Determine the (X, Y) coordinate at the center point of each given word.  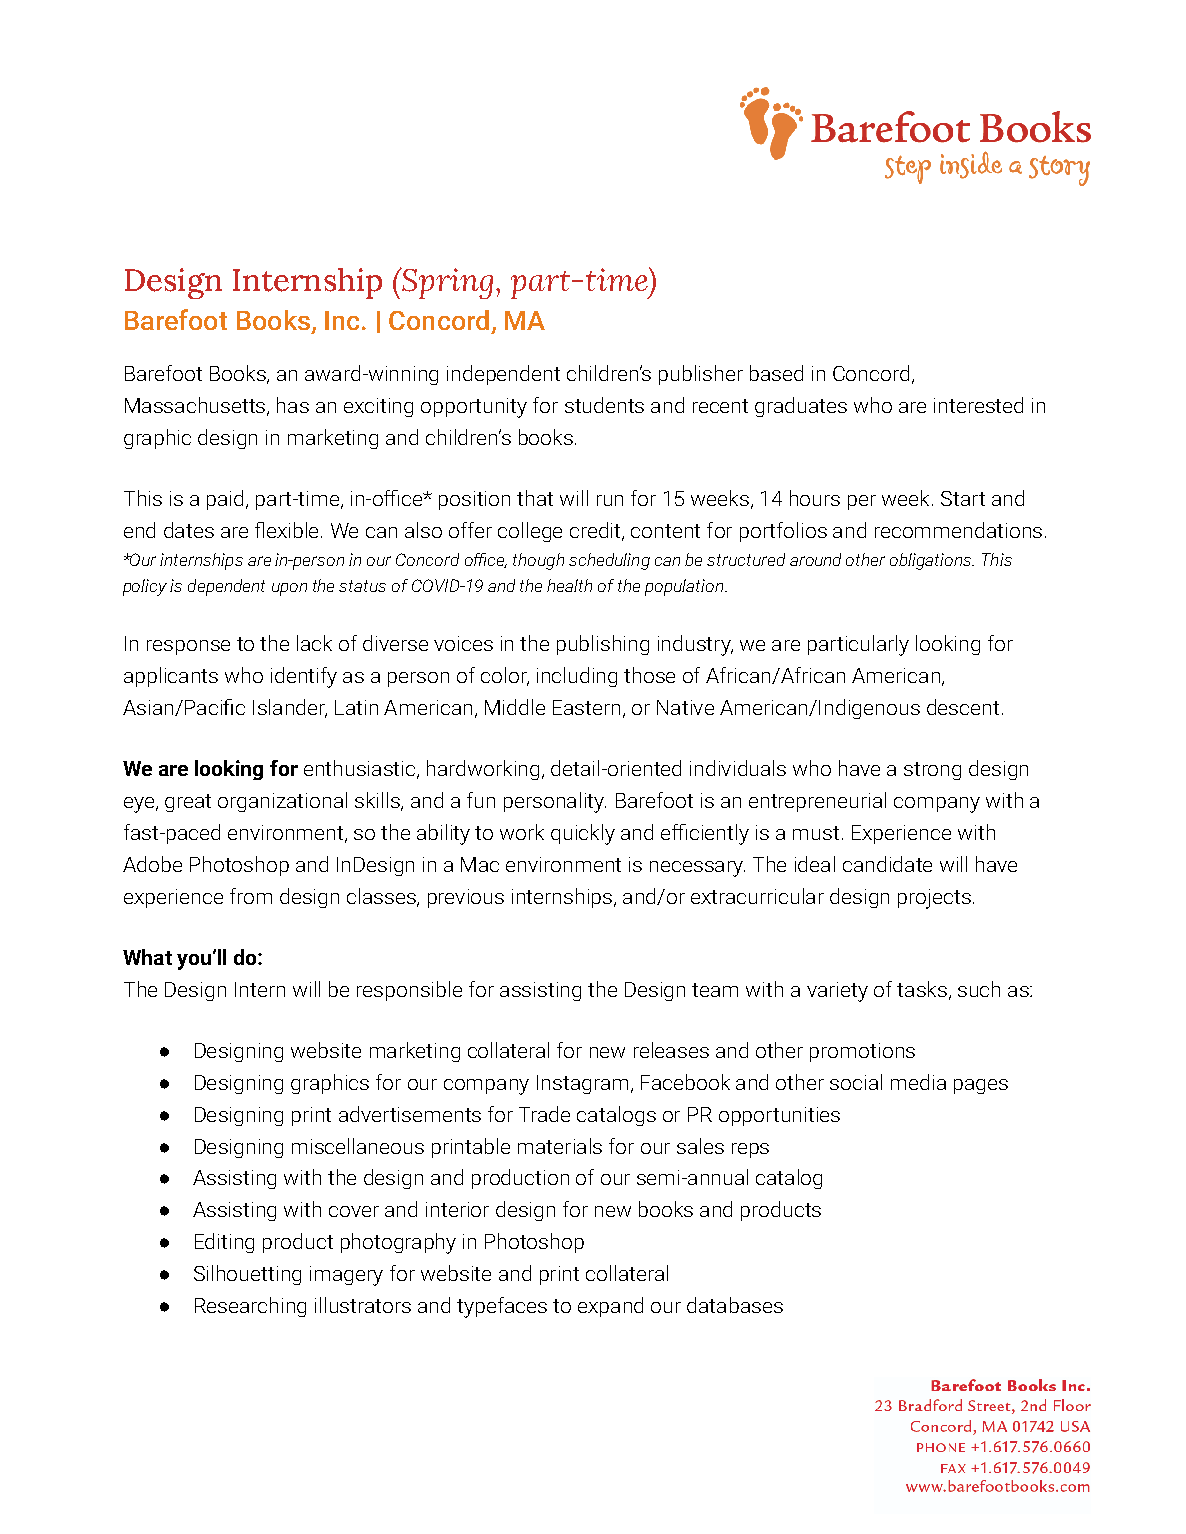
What (147, 957)
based (776, 373)
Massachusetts (196, 406)
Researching (250, 1307)
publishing (603, 645)
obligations (932, 561)
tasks (922, 989)
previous (466, 898)
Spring (446, 283)
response (188, 647)
